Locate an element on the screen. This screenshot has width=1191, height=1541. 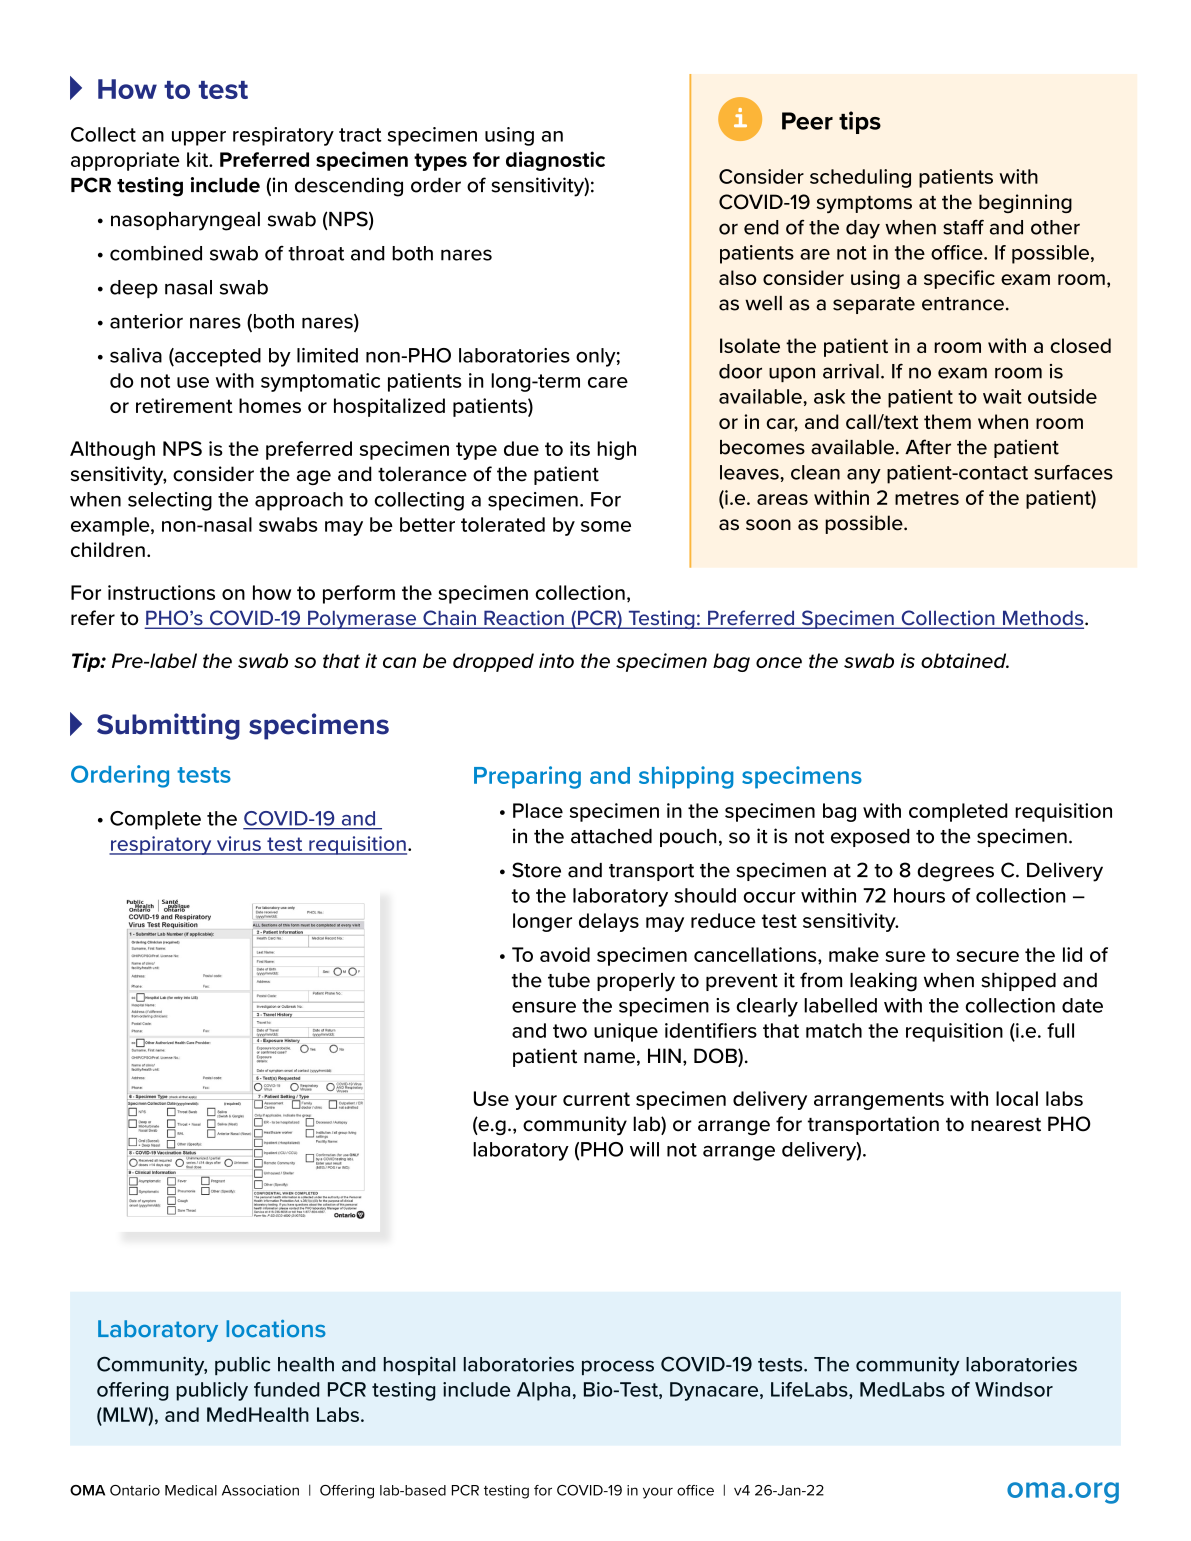
high is located at coordinates (616, 450).
